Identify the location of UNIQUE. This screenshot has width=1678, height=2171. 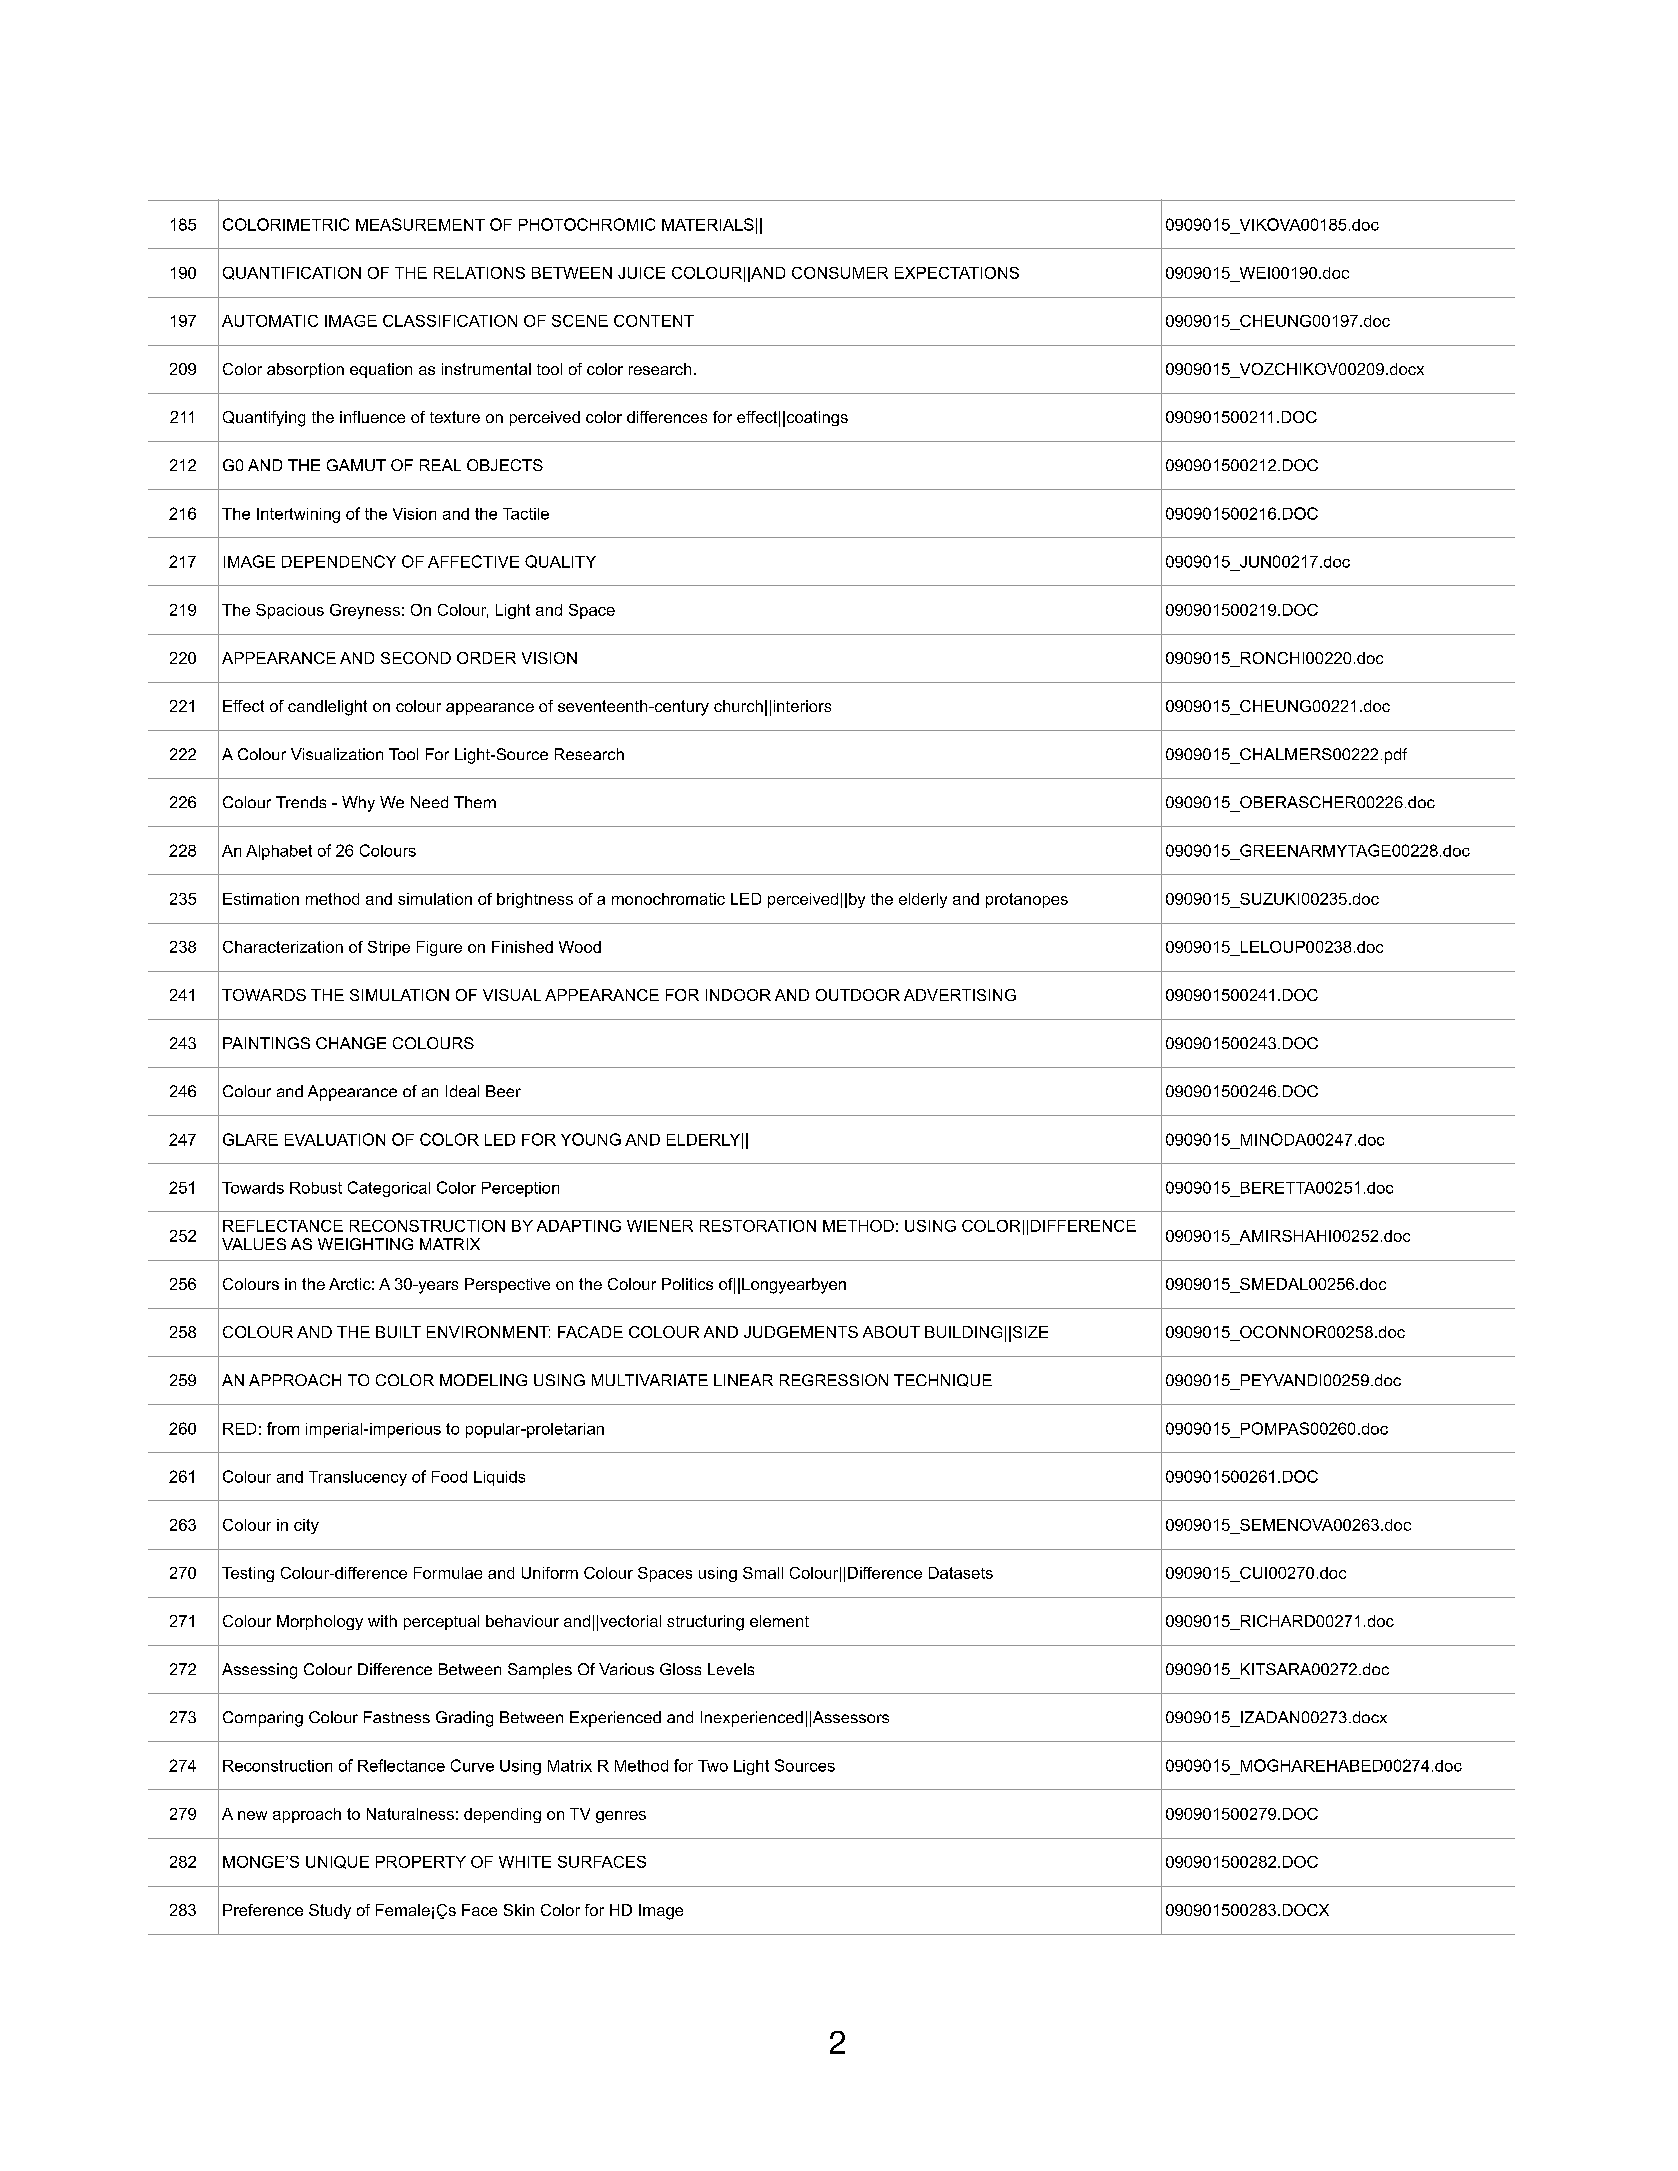
(337, 1862).
